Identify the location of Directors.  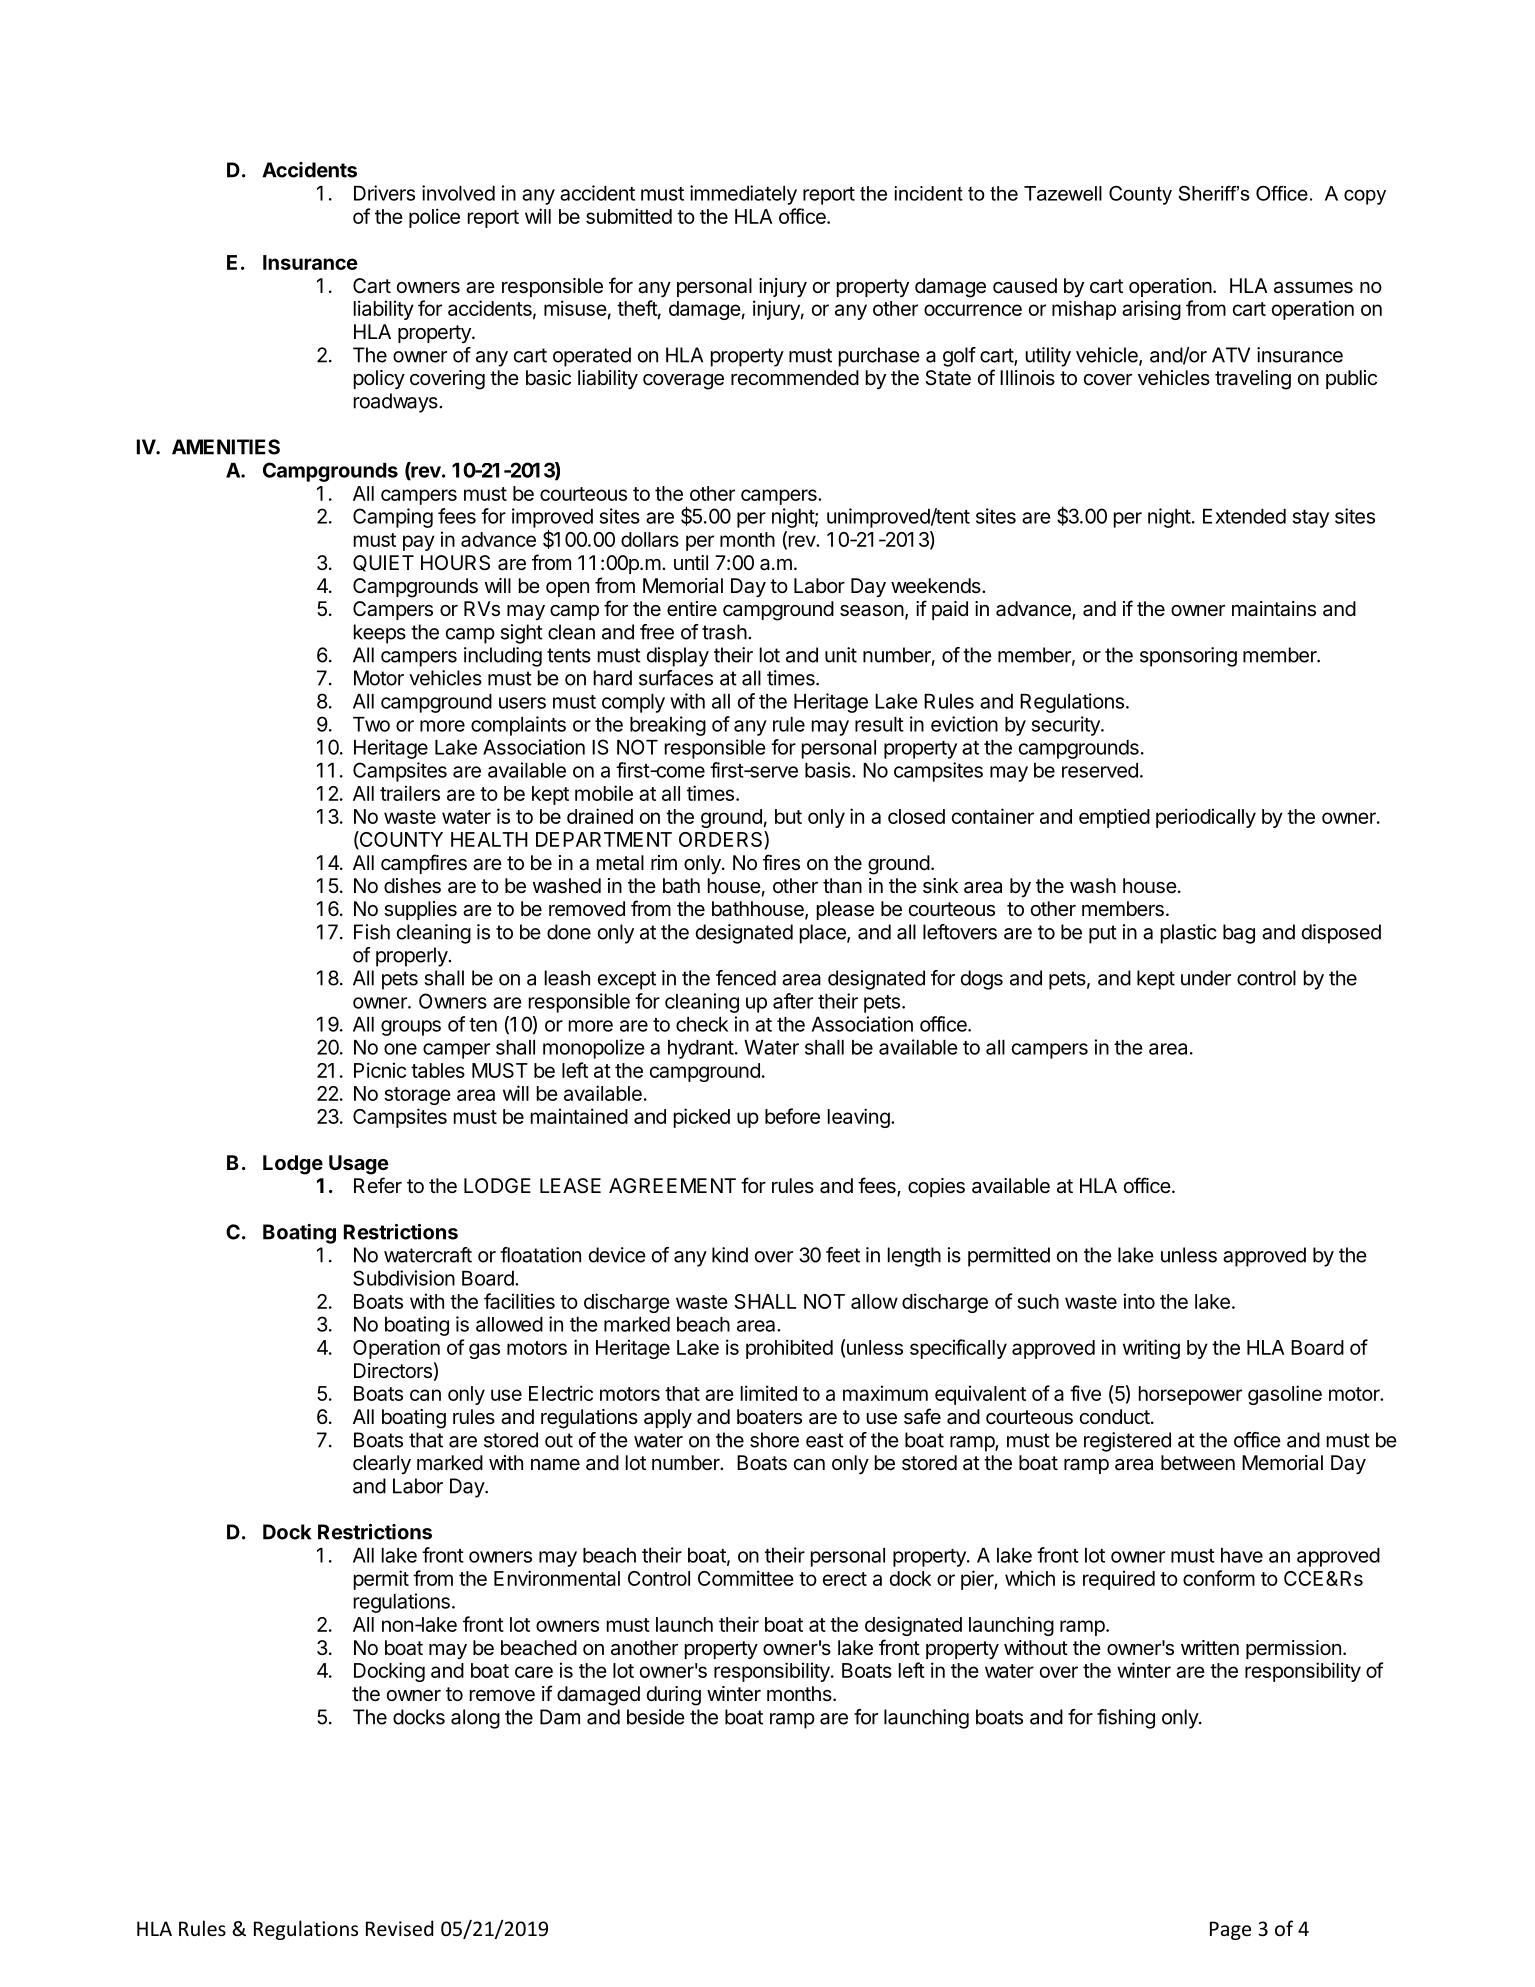
(393, 1371).
